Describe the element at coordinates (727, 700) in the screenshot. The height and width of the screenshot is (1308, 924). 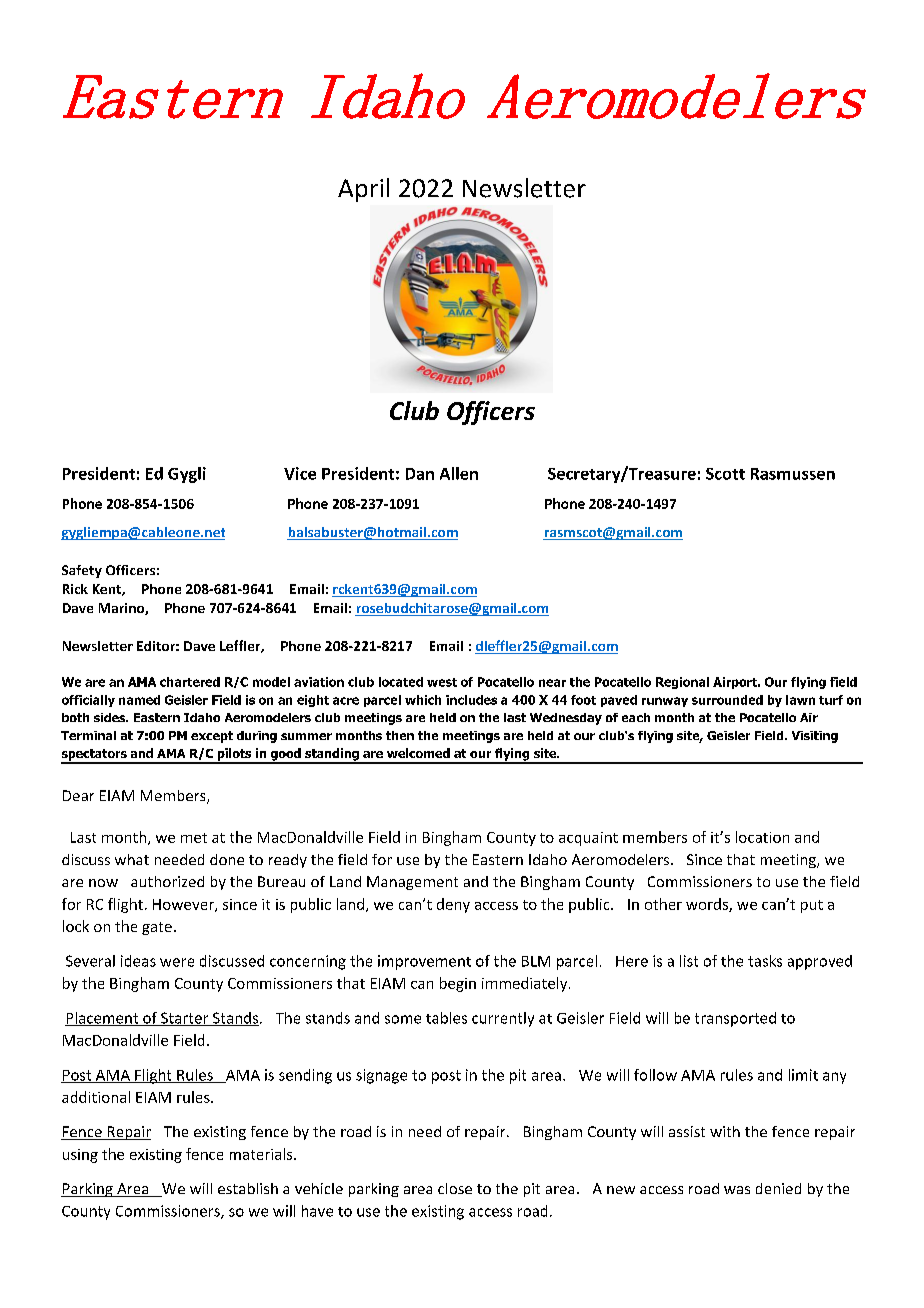
I see `surrounded` at that location.
